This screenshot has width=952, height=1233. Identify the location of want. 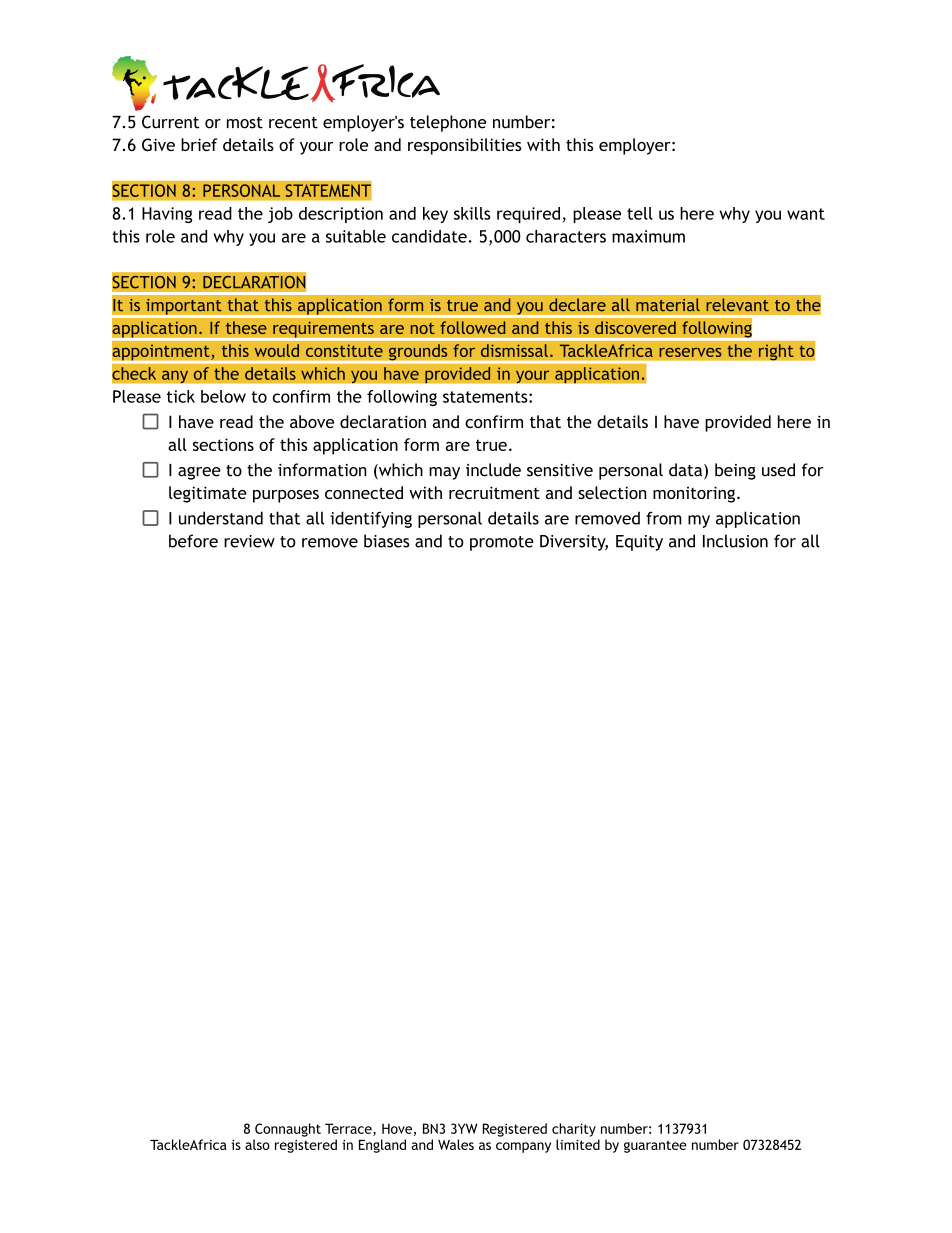
(806, 214).
